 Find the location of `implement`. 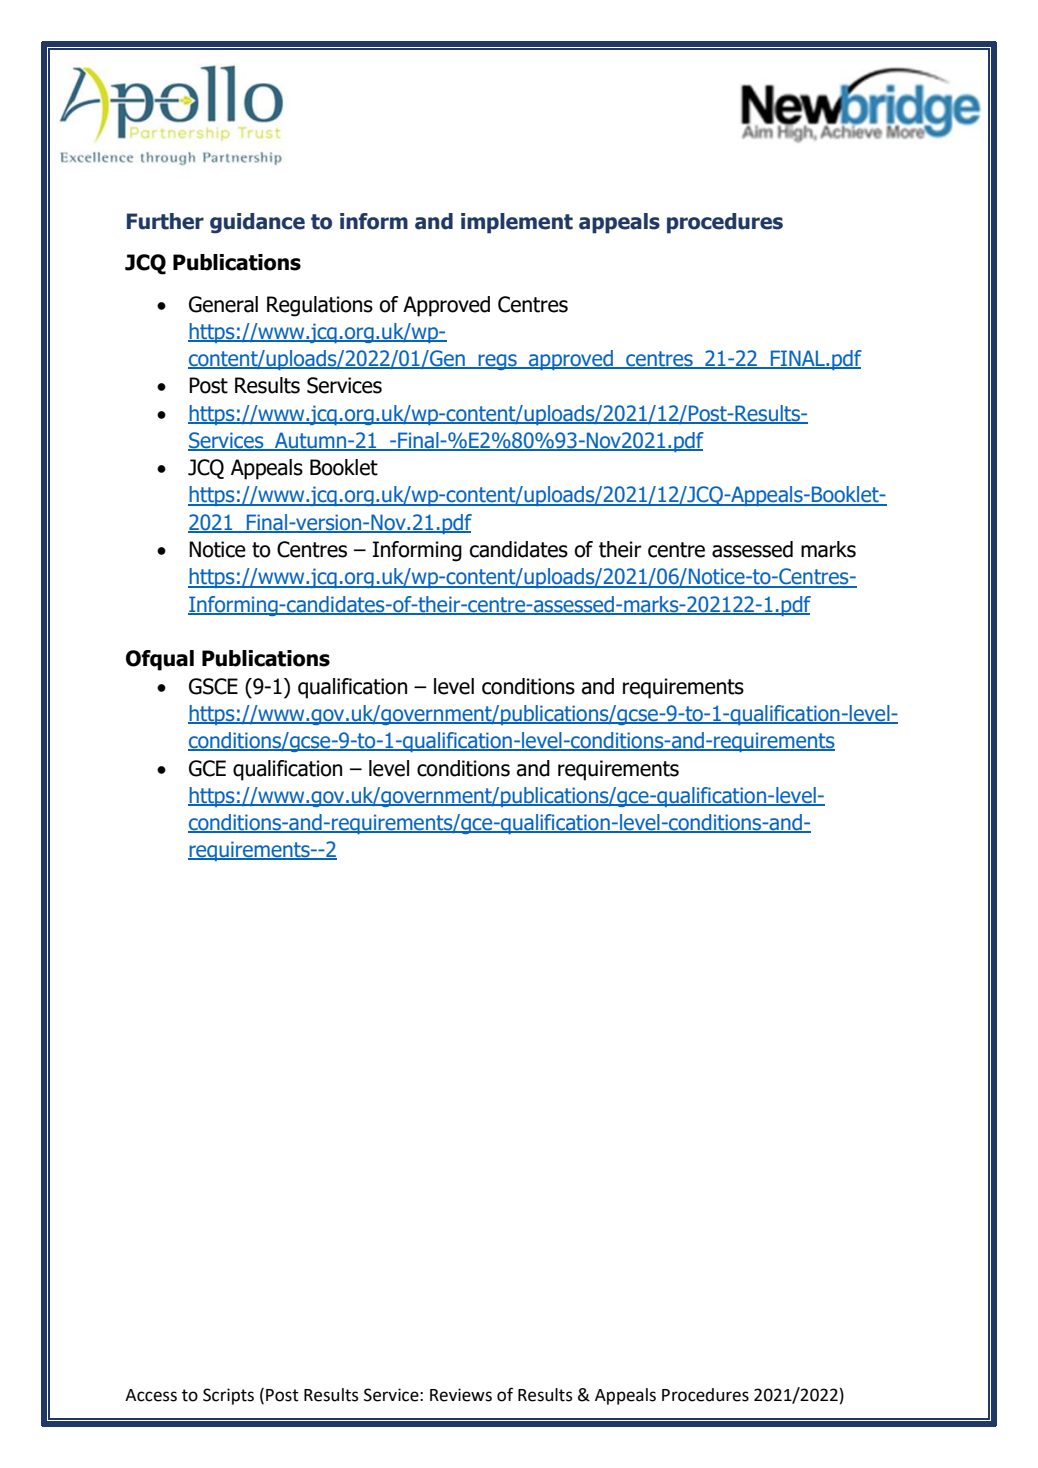

implement is located at coordinates (517, 223).
